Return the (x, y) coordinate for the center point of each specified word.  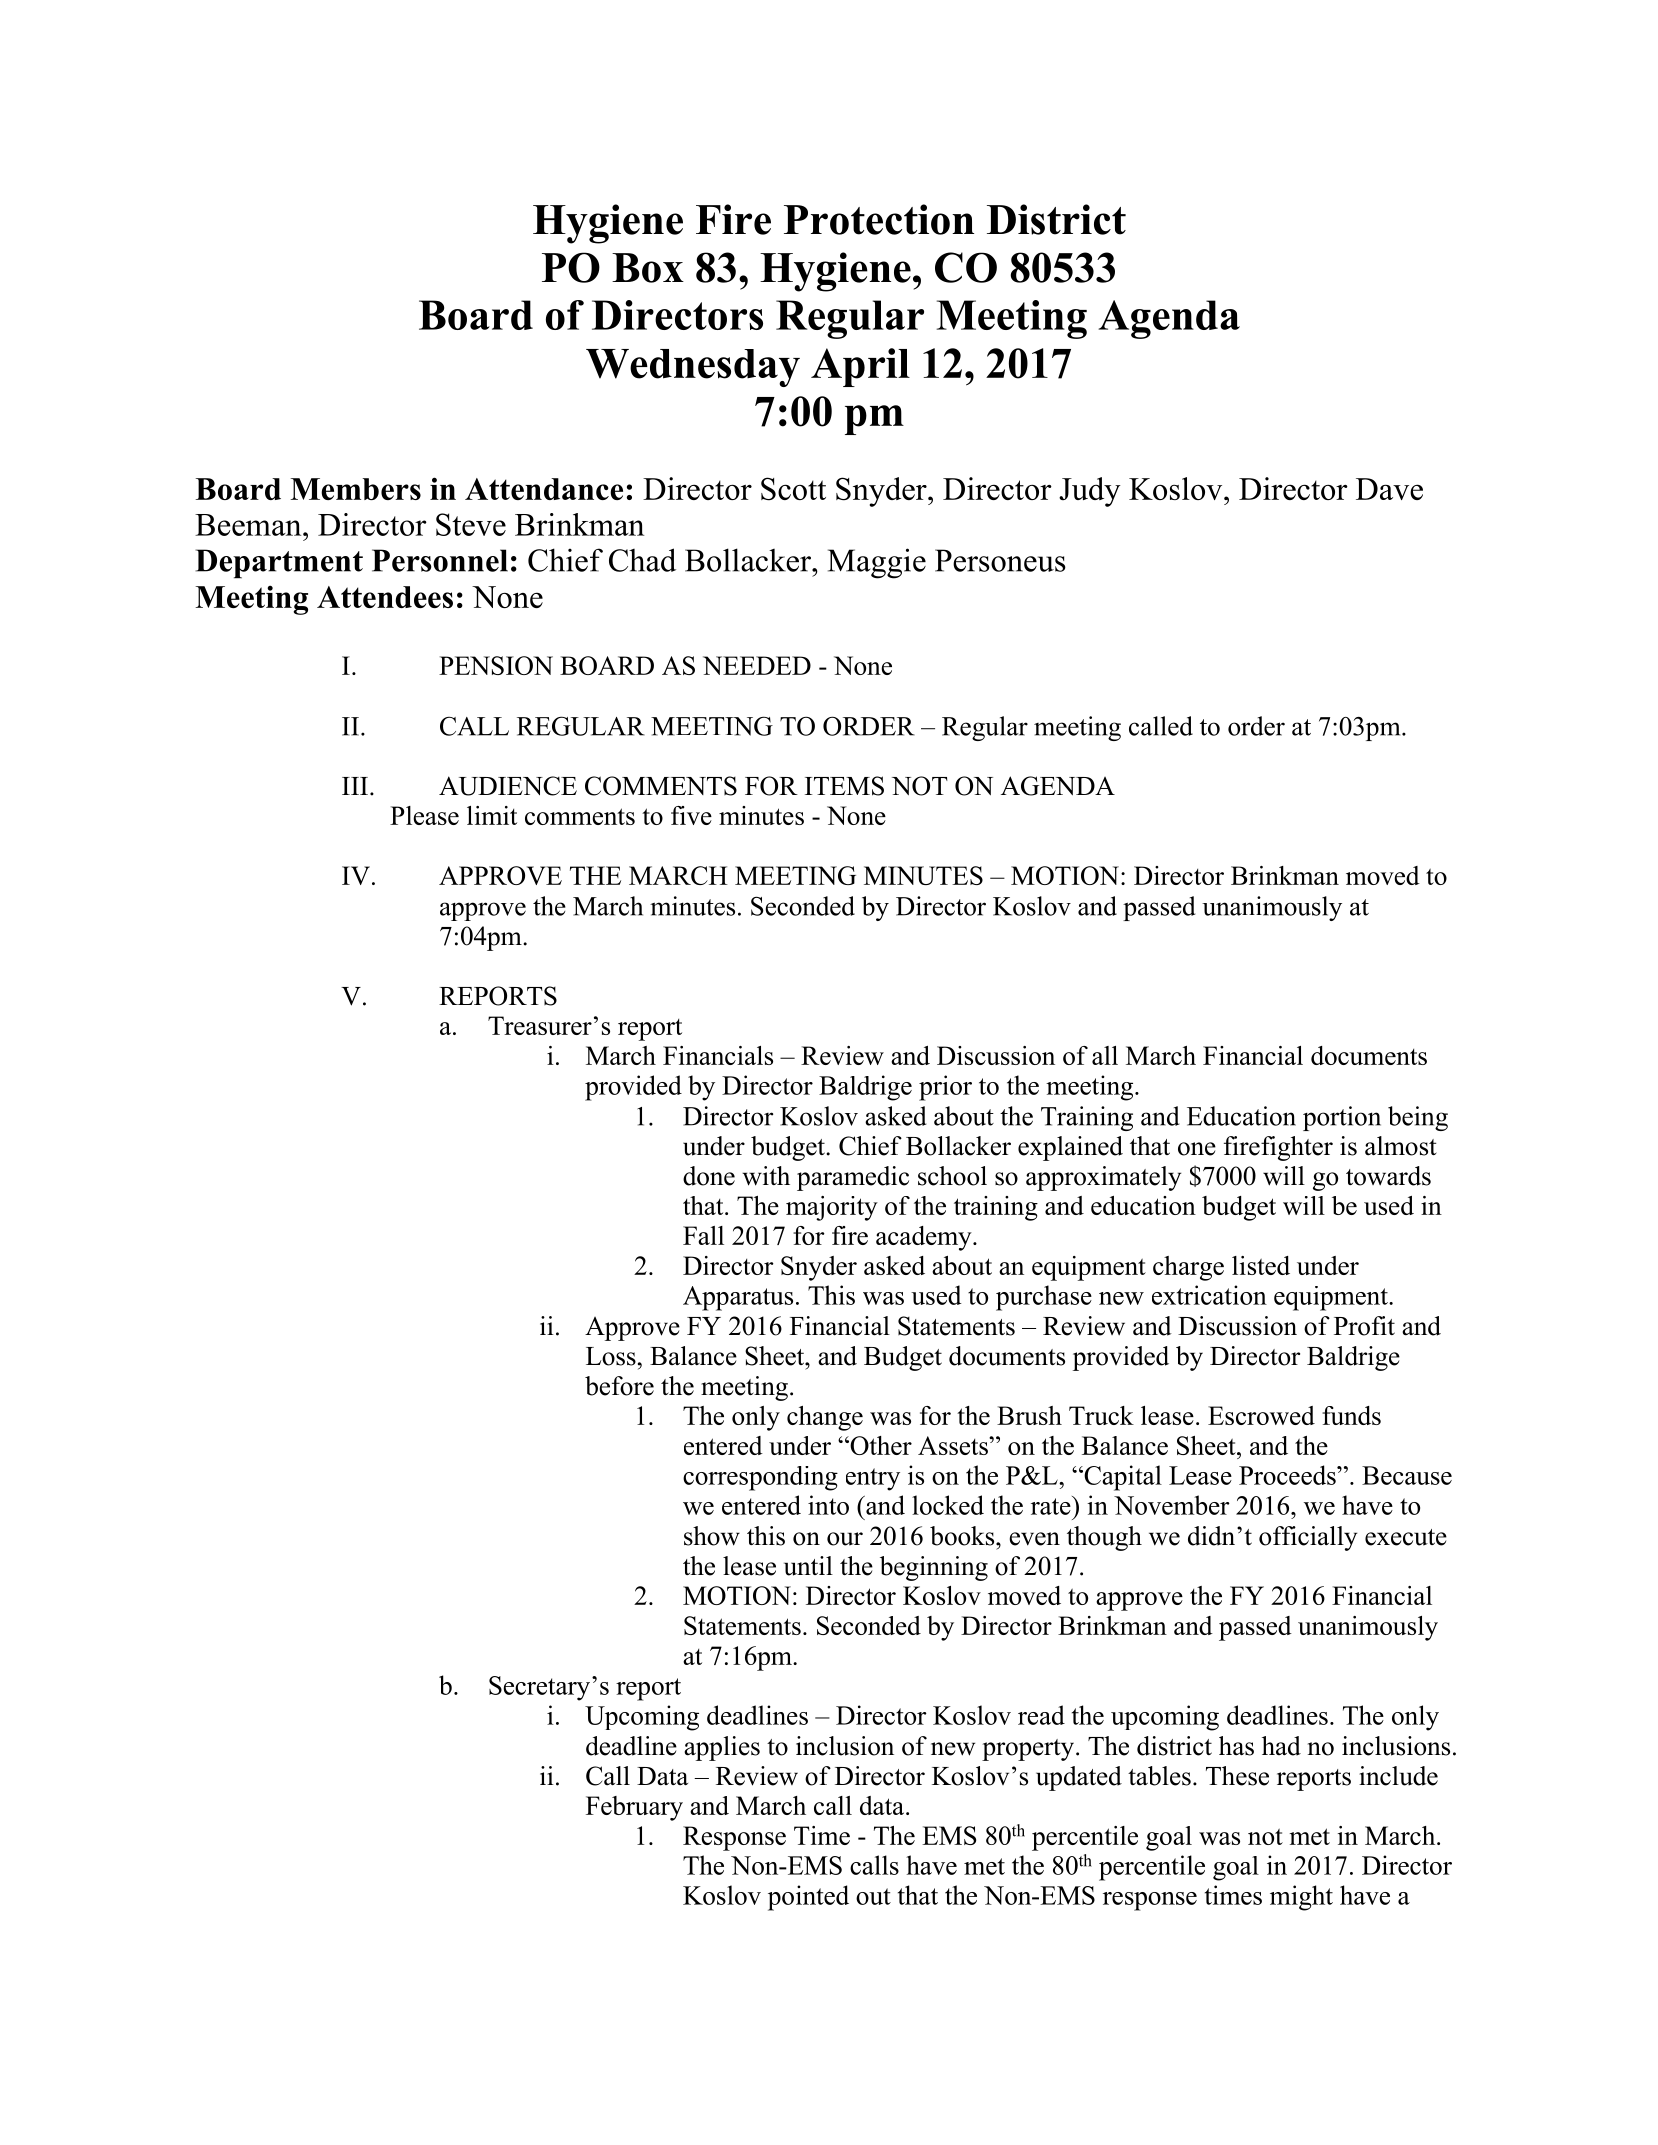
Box (648, 268)
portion (1342, 1118)
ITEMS (844, 786)
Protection (879, 219)
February (634, 1808)
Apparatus (738, 1298)
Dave (1389, 489)
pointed (808, 1898)
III (355, 786)
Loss (611, 1356)
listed (1261, 1265)
